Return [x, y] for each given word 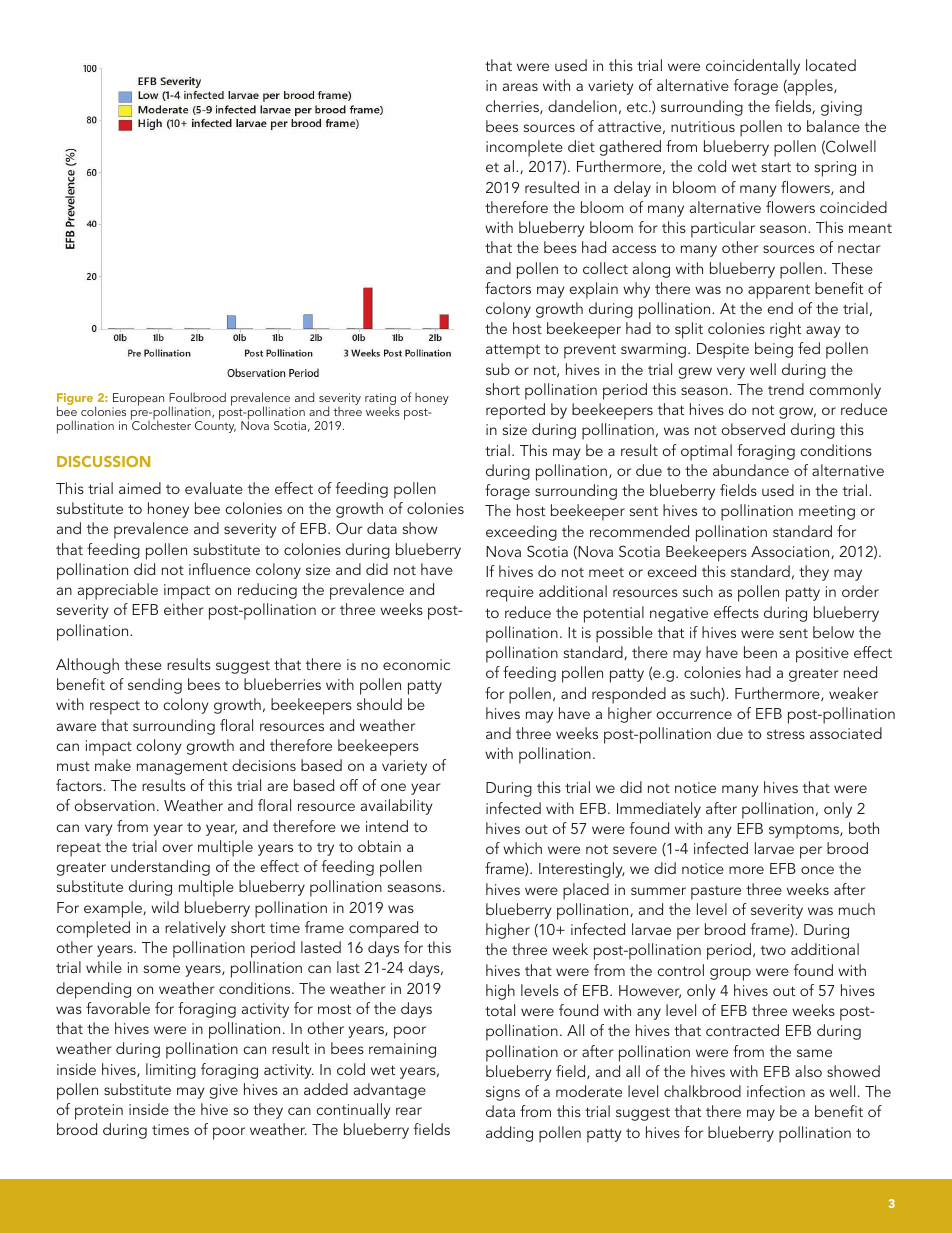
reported [515, 411]
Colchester [161, 424]
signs [503, 1093]
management [182, 768]
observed [753, 429]
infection [776, 1091]
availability [397, 807]
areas [520, 87]
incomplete [524, 148]
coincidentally [753, 67]
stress [786, 734]
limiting [171, 1071]
